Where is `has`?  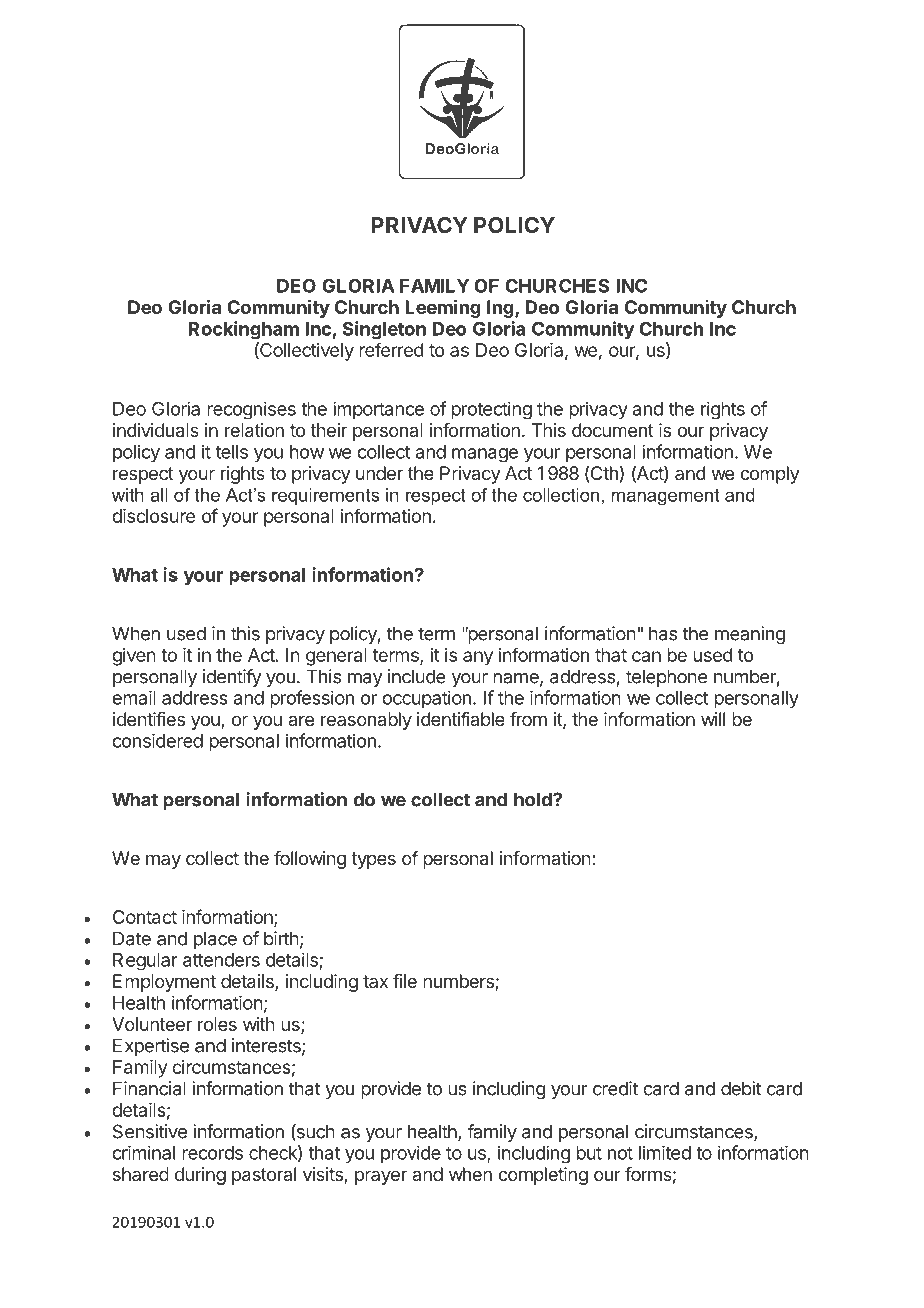
has is located at coordinates (663, 633).
